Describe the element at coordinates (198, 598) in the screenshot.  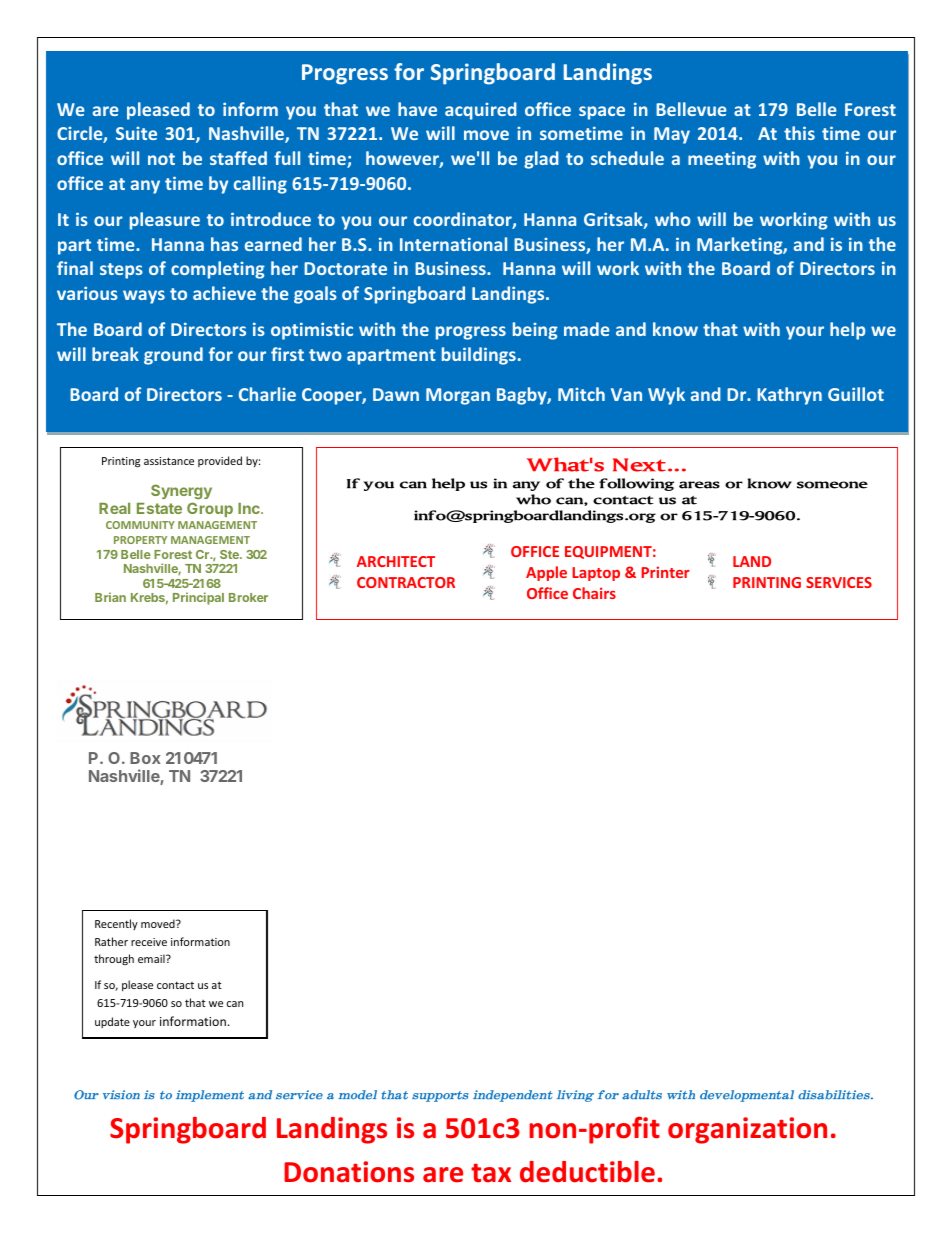
I see `Principal` at that location.
